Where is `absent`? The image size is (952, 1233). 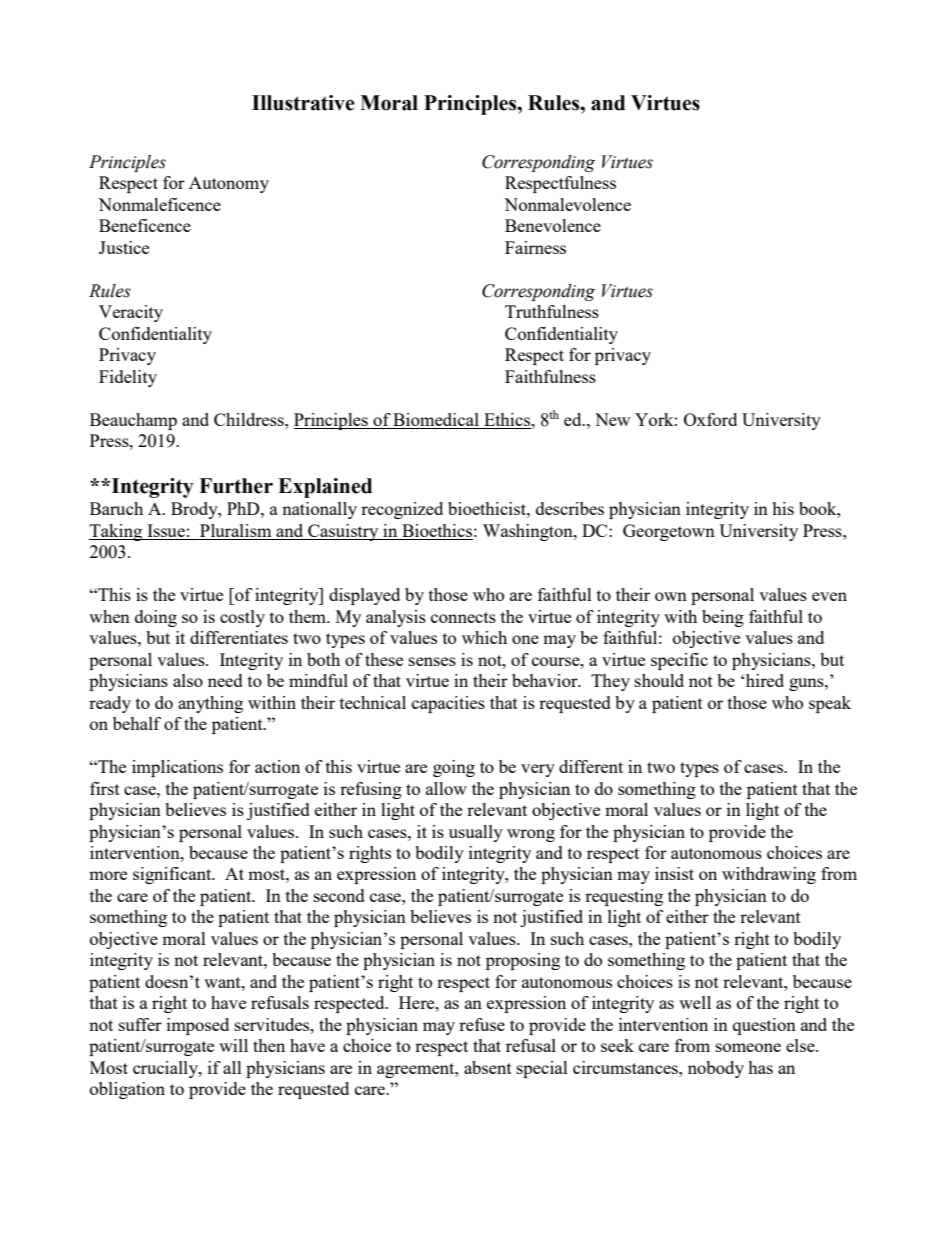
absent is located at coordinates (488, 1067).
